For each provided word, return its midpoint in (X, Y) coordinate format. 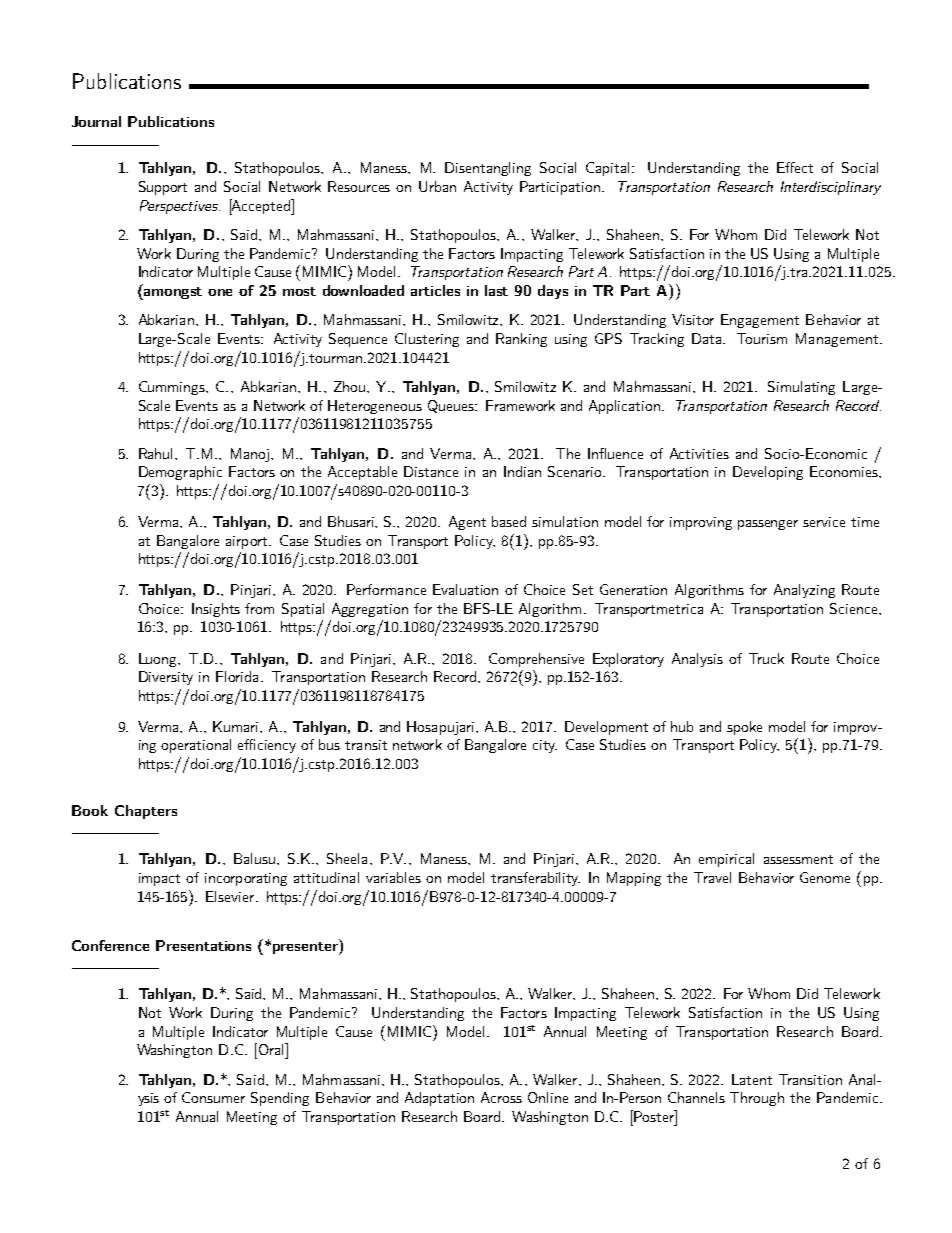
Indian (522, 471)
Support (163, 188)
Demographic (180, 473)
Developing (768, 473)
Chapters (146, 812)
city (545, 746)
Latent (752, 1079)
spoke (744, 728)
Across (501, 1097)
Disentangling (488, 169)
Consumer (213, 1097)
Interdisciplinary (831, 188)
